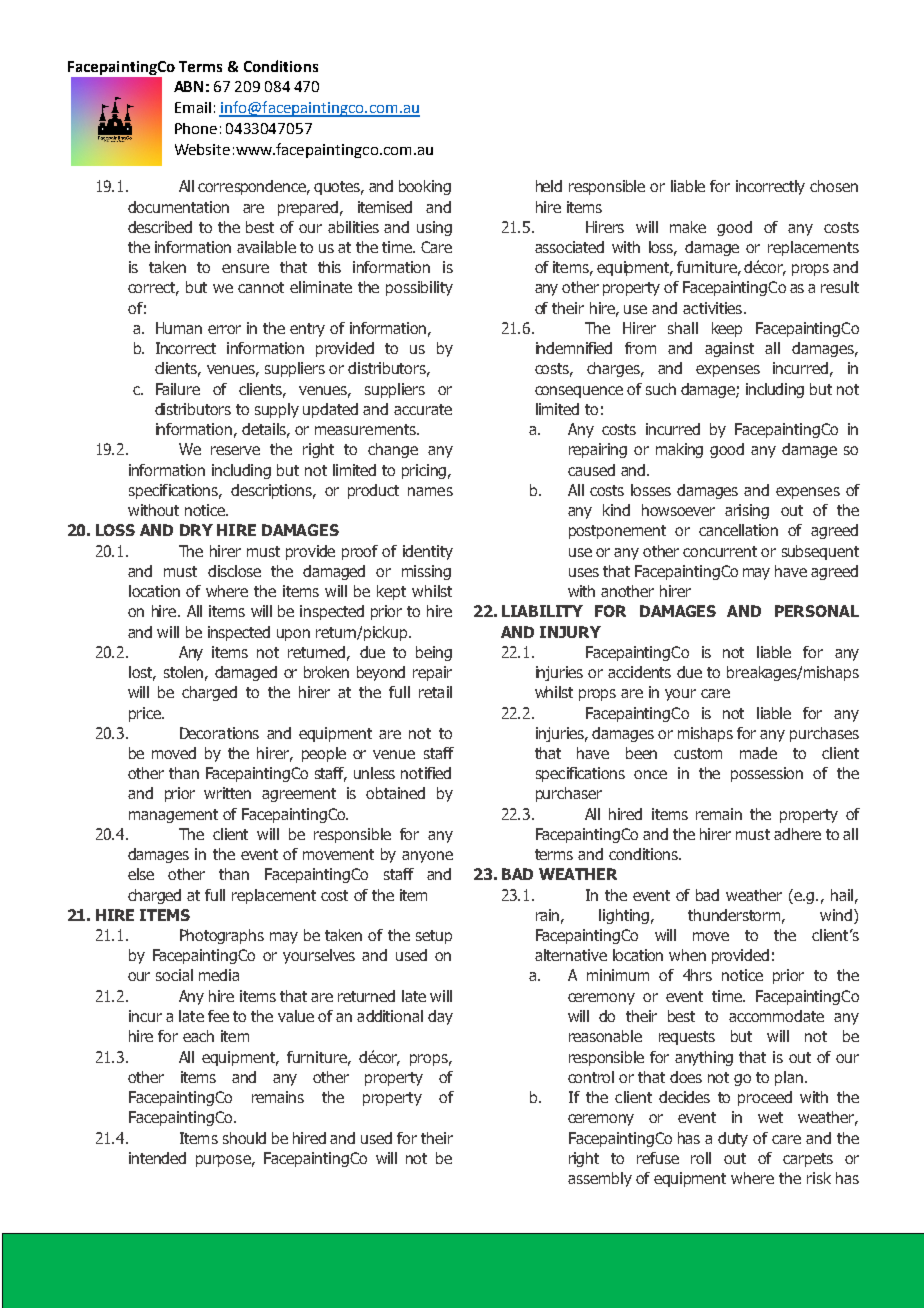 This screenshot has height=1308, width=924. Describe the element at coordinates (747, 511) in the screenshot. I see `arising` at that location.
